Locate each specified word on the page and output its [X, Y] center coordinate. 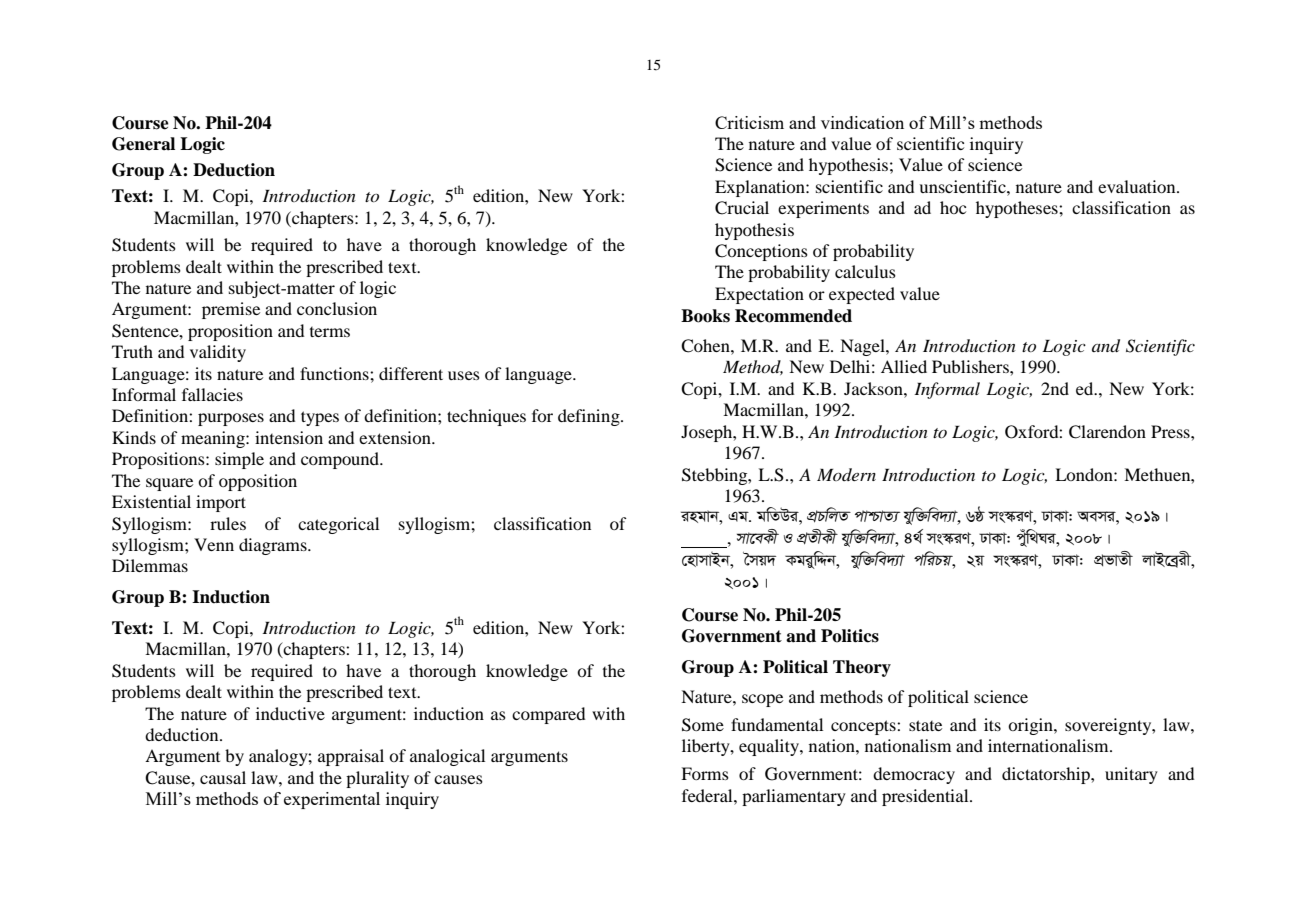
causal [223, 777]
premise [231, 310]
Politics [850, 636]
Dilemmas [150, 565]
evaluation [1138, 186]
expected [862, 295]
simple [239, 460]
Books [705, 316]
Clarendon [1107, 432]
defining [590, 417]
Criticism [749, 122]
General [143, 144]
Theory [862, 668]
